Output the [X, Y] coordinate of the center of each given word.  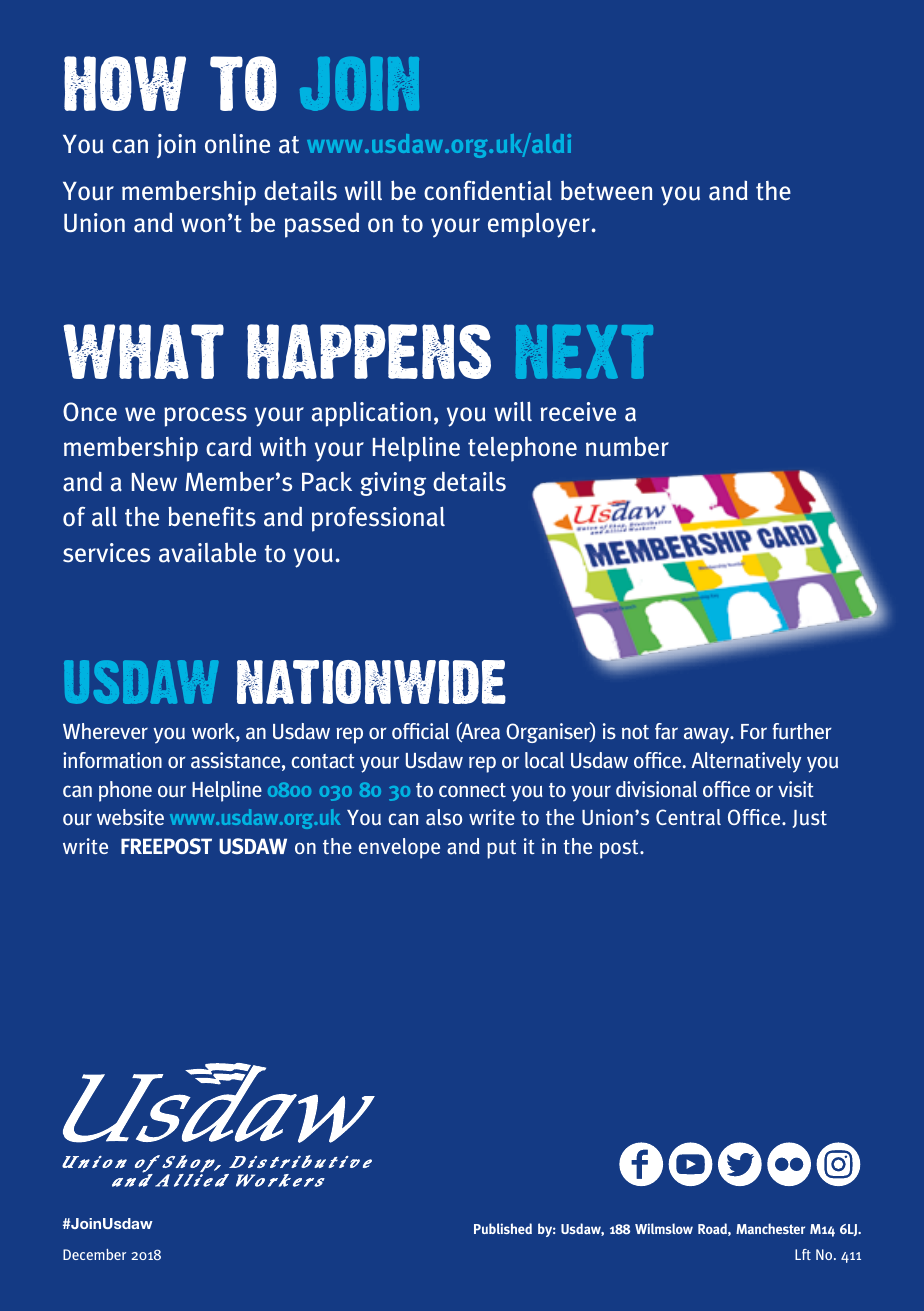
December [94, 1254]
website [130, 817]
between [606, 190]
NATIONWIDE [371, 682]
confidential [488, 190]
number [627, 446]
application [371, 414]
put [501, 849]
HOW [125, 83]
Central [688, 817]
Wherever [105, 731]
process [205, 417]
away [708, 735]
